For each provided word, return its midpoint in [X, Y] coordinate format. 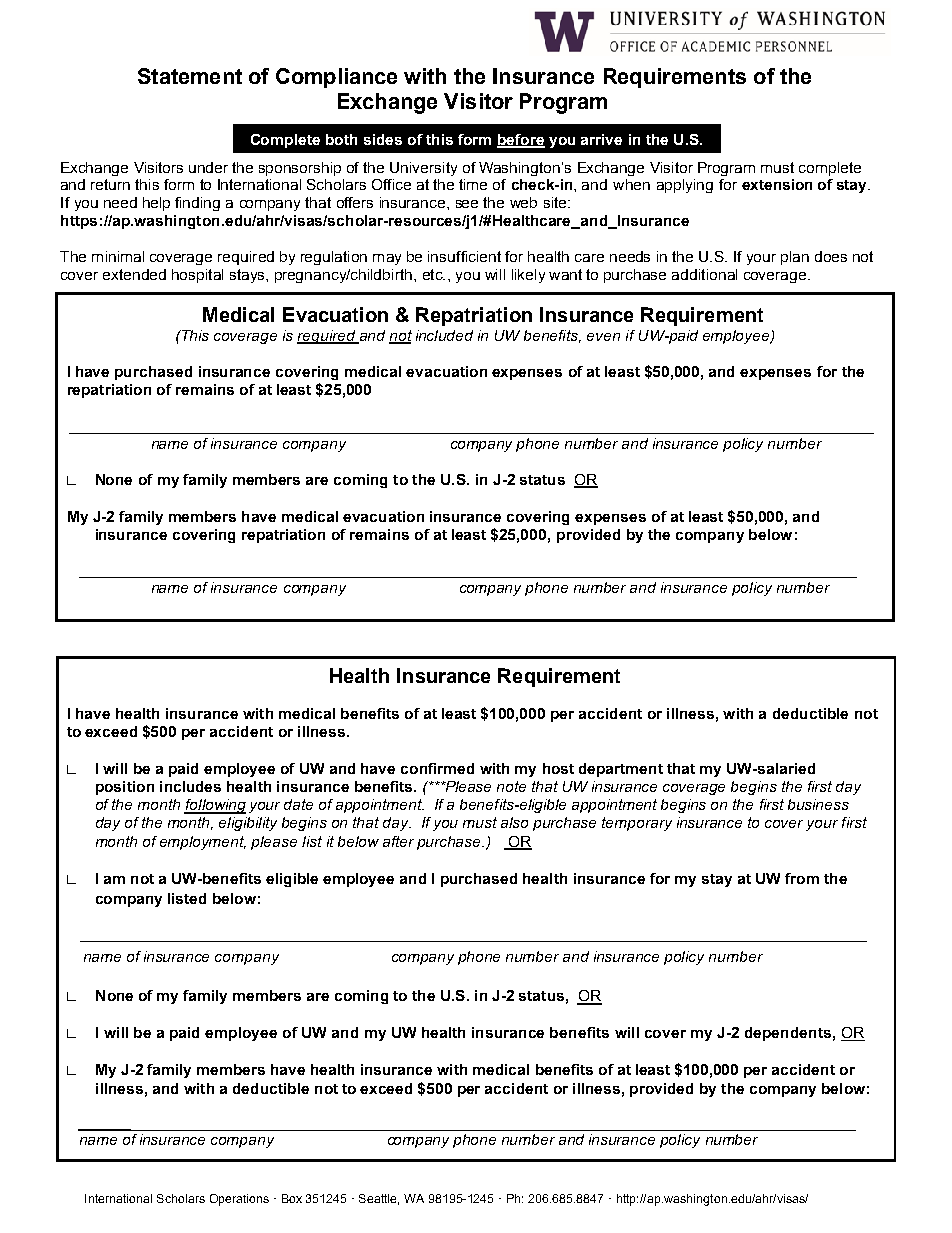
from [802, 878]
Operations [239, 1200]
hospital [197, 276]
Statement [190, 76]
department [621, 770]
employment [203, 843]
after [398, 841]
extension [777, 184]
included [444, 335]
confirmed [437, 768]
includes [190, 786]
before [521, 140]
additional [704, 274]
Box [292, 1198]
